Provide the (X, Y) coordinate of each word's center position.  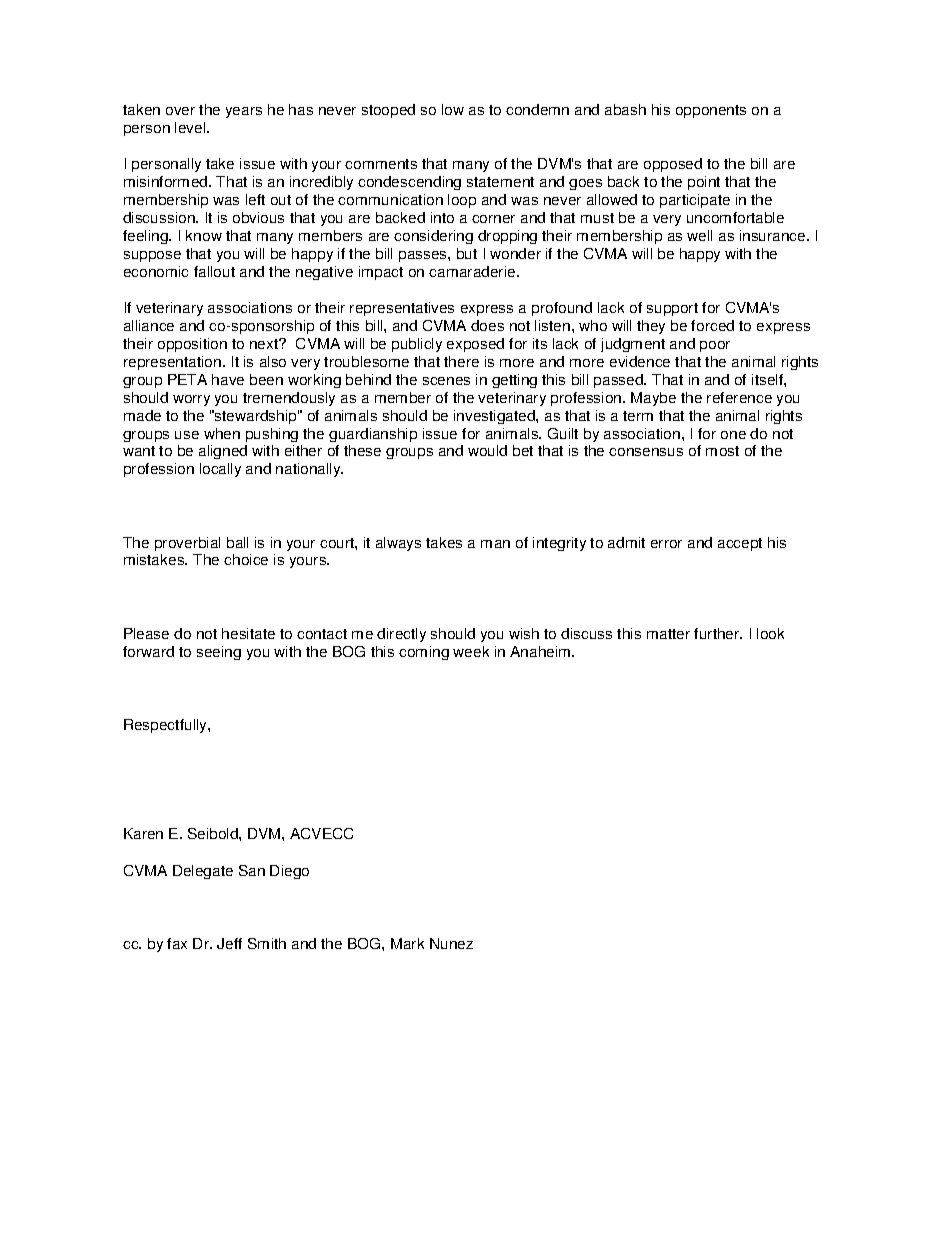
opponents (711, 111)
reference (739, 397)
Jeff (229, 943)
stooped (388, 111)
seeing (219, 653)
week (471, 651)
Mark (407, 943)
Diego (289, 872)
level (191, 127)
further (718, 633)
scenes (446, 381)
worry (191, 400)
